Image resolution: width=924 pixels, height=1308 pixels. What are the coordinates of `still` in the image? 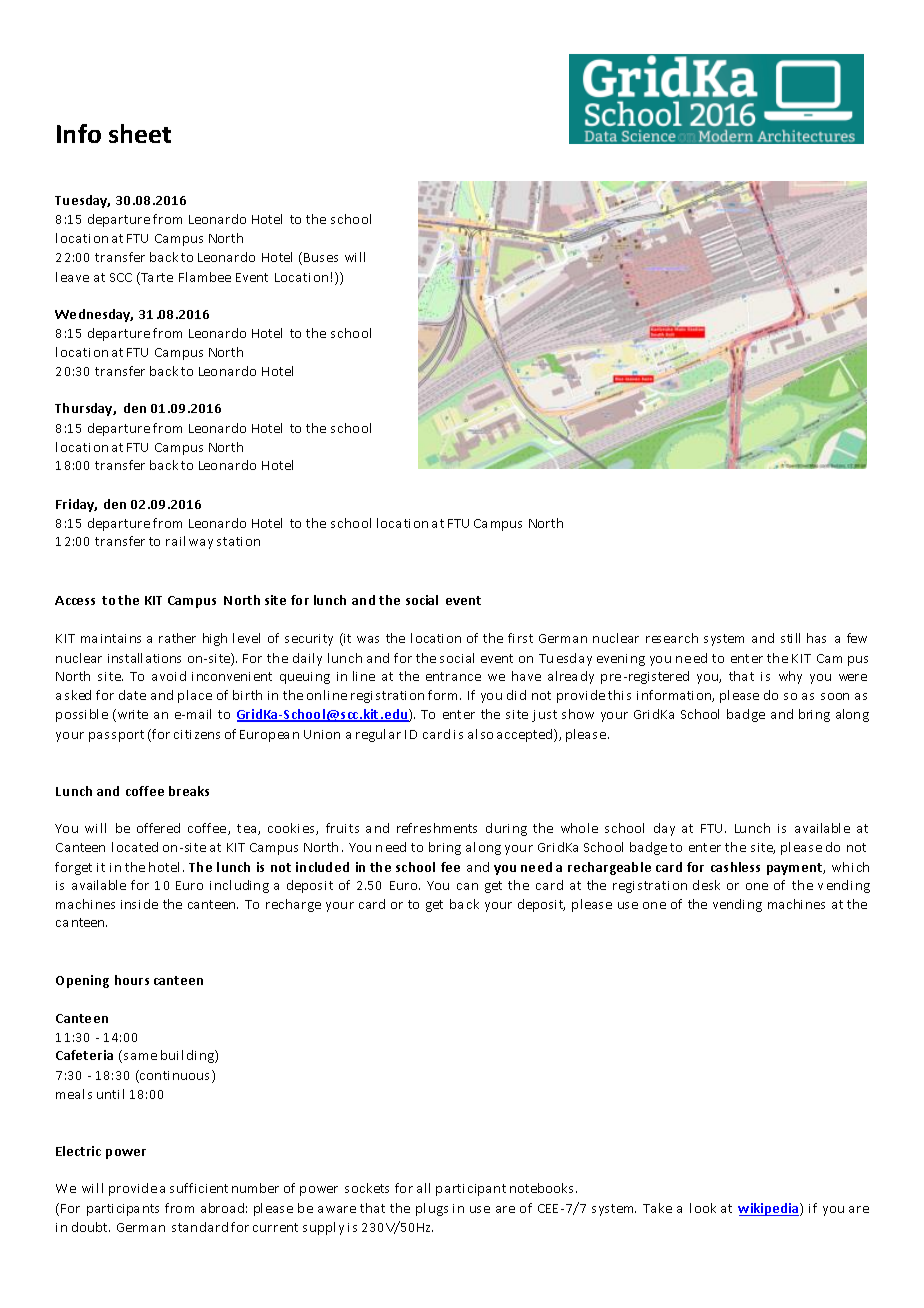 It's located at (790, 638).
